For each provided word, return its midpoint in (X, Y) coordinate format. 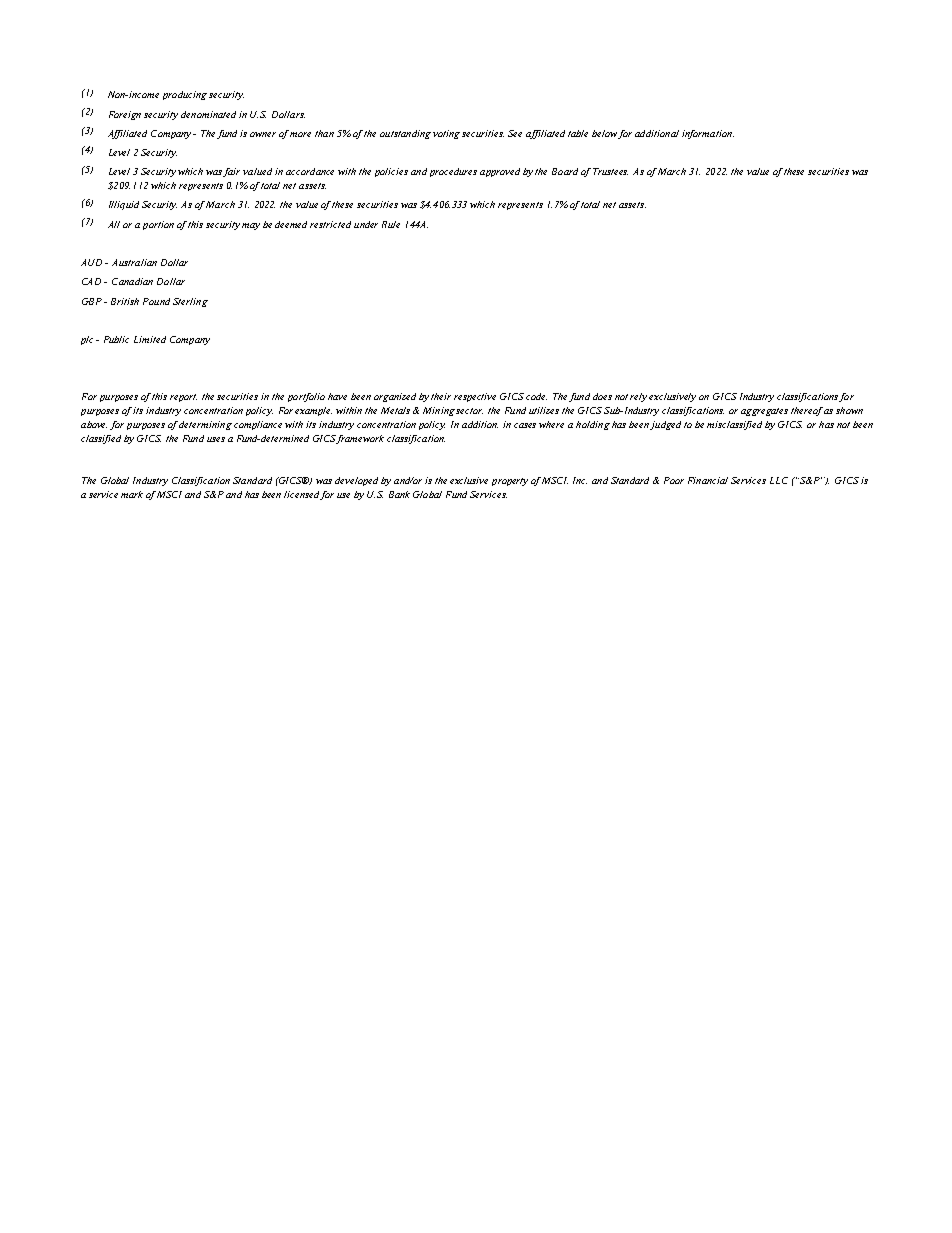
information (708, 134)
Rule (391, 224)
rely (640, 397)
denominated (208, 114)
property (510, 482)
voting (446, 134)
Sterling (190, 302)
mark (132, 494)
